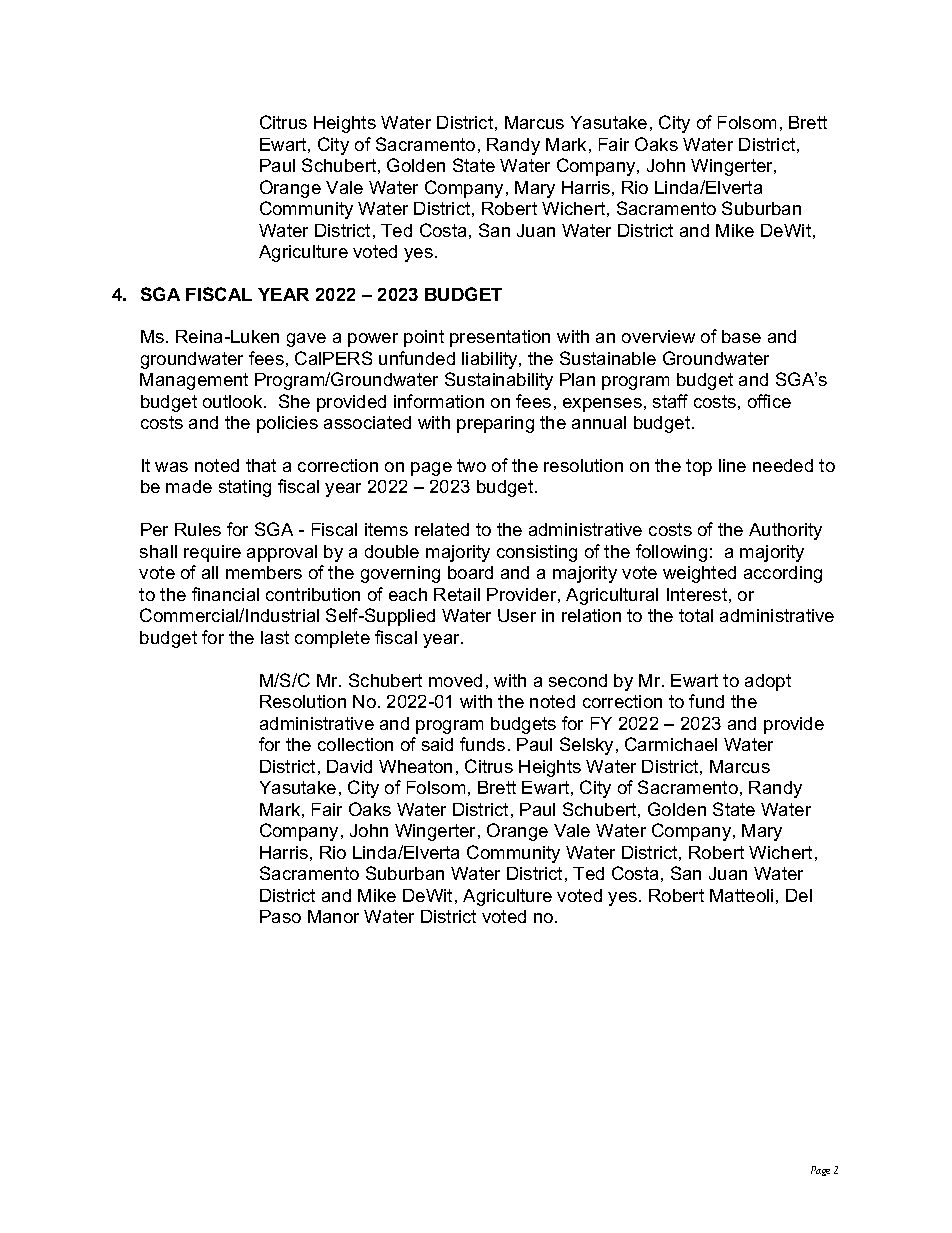 The image size is (952, 1233). What do you see at coordinates (671, 553) in the screenshot?
I see `following` at bounding box center [671, 553].
